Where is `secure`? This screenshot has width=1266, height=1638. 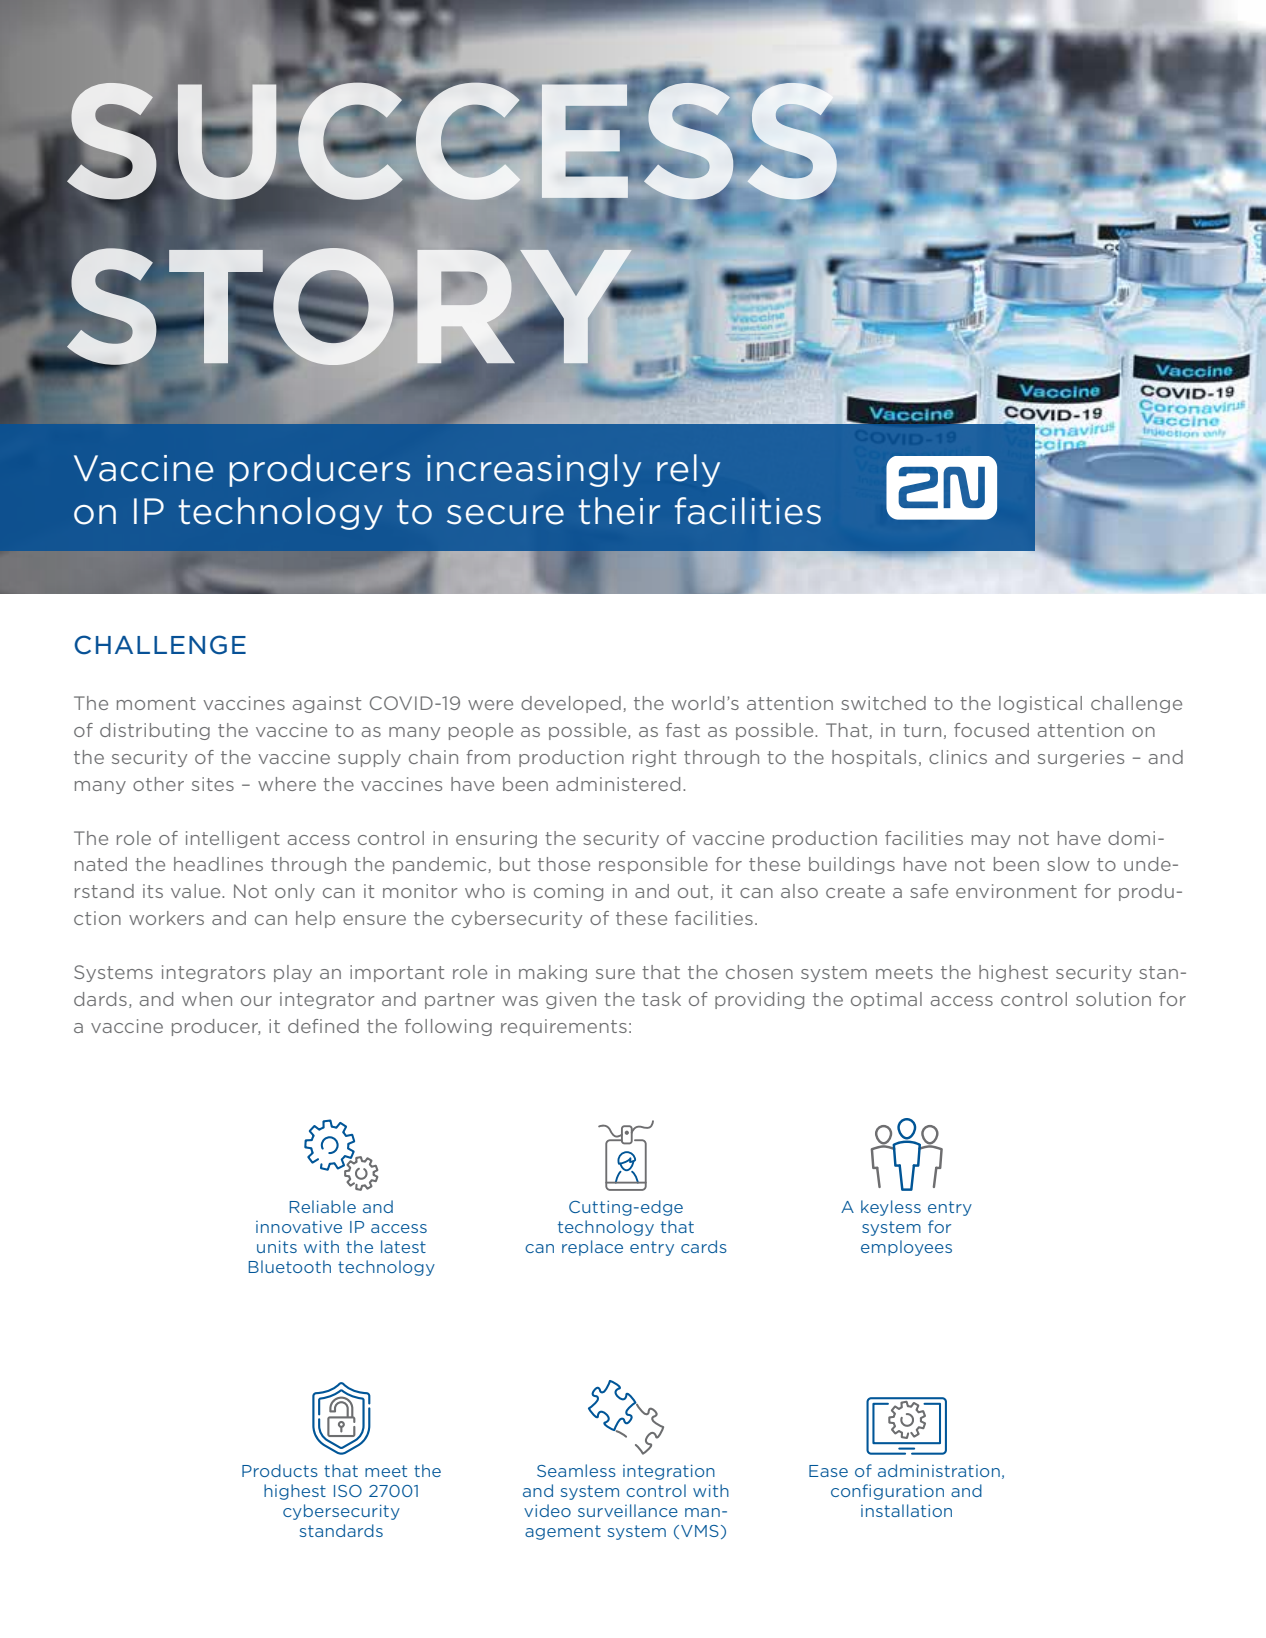
secure is located at coordinates (505, 515).
